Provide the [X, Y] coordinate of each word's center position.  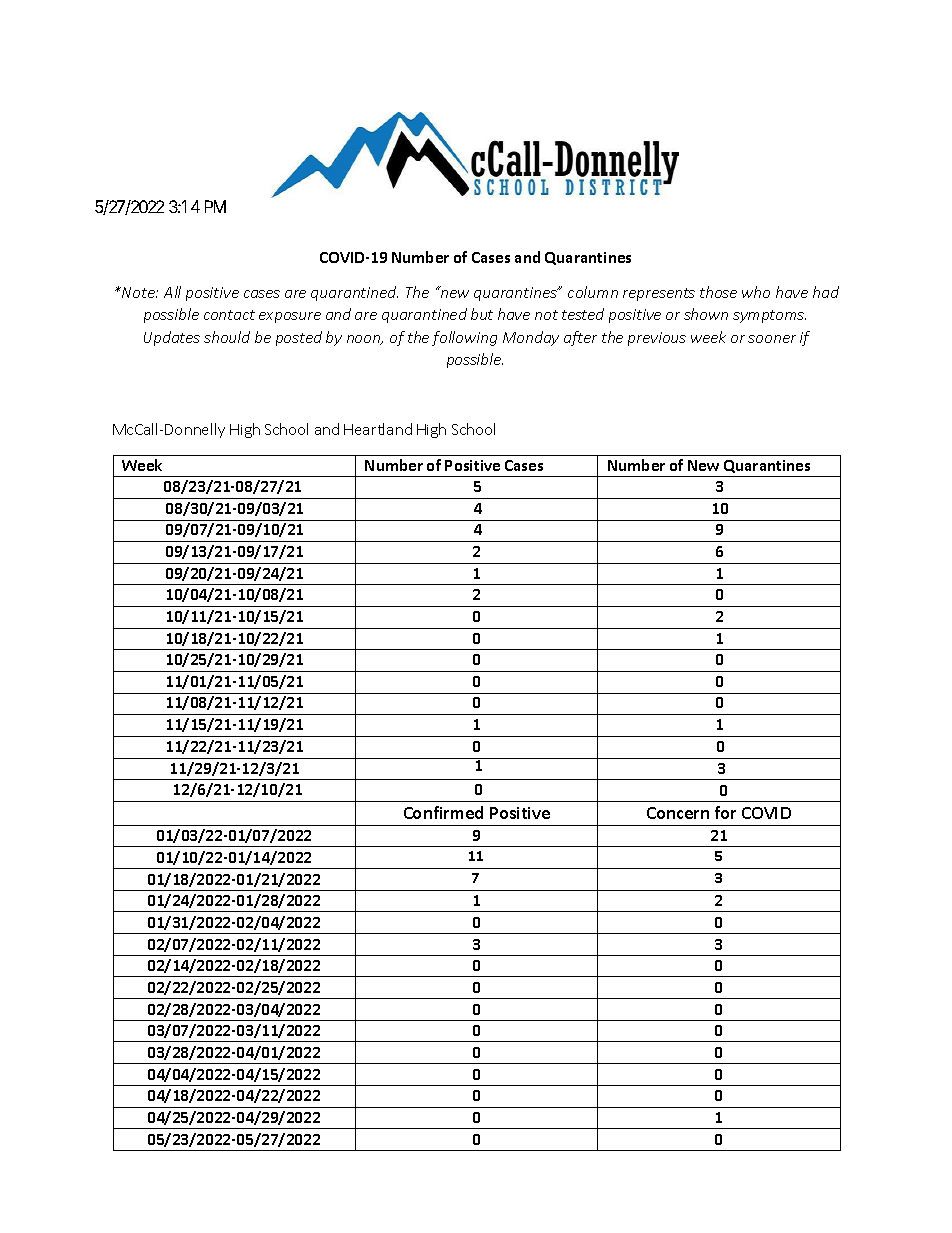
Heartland [378, 429]
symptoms [769, 316]
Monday [531, 338]
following [464, 338]
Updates [172, 338]
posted [299, 338]
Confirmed [443, 812]
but [482, 314]
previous [657, 339]
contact [229, 315]
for [725, 812]
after [580, 338]
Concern [678, 813]
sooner [772, 339]
